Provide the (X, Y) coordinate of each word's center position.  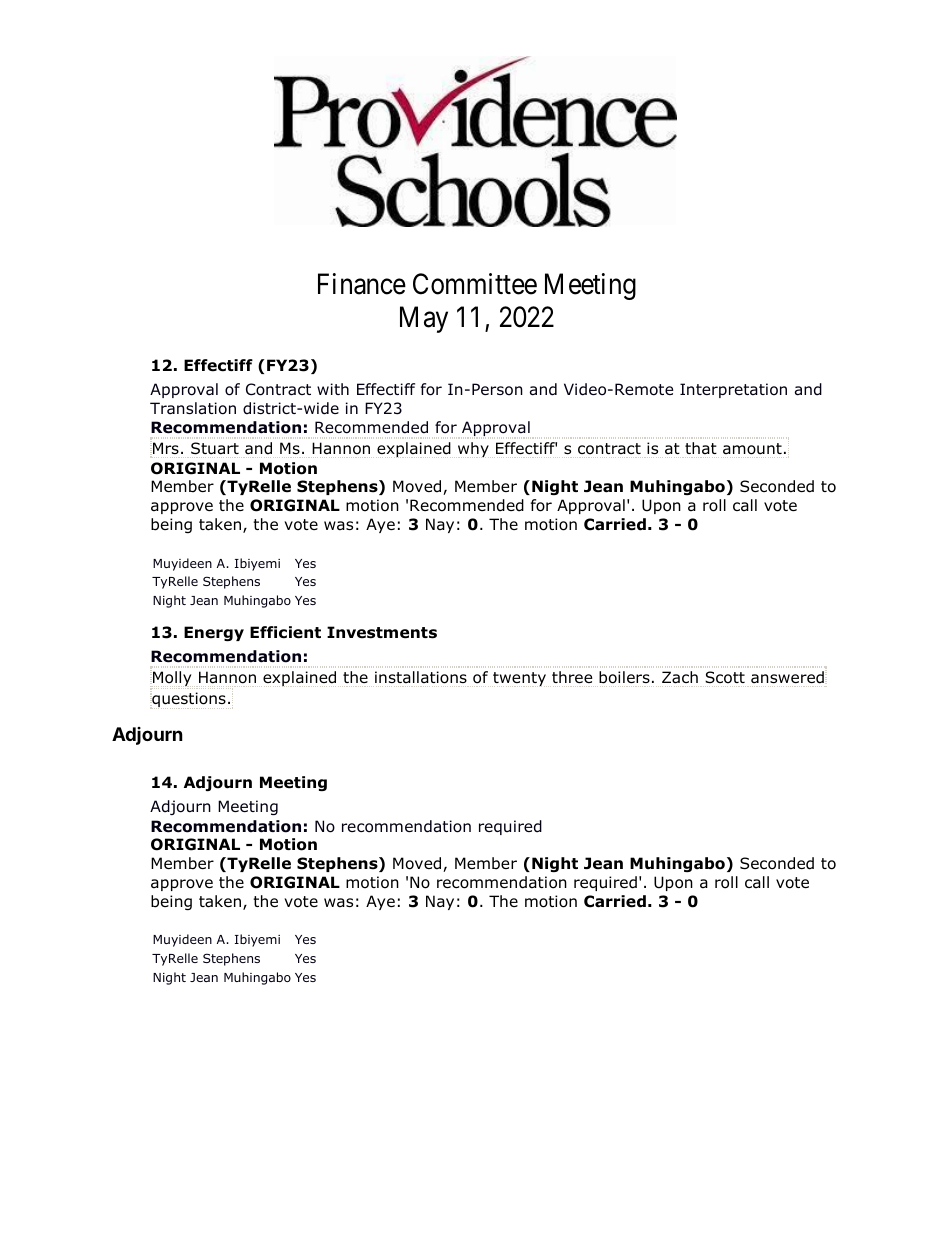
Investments (382, 632)
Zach (680, 677)
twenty (519, 679)
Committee (475, 284)
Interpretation (733, 390)
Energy (214, 633)
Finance (362, 284)
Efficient (285, 632)
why (473, 450)
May (424, 319)
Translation (193, 408)
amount (752, 449)
